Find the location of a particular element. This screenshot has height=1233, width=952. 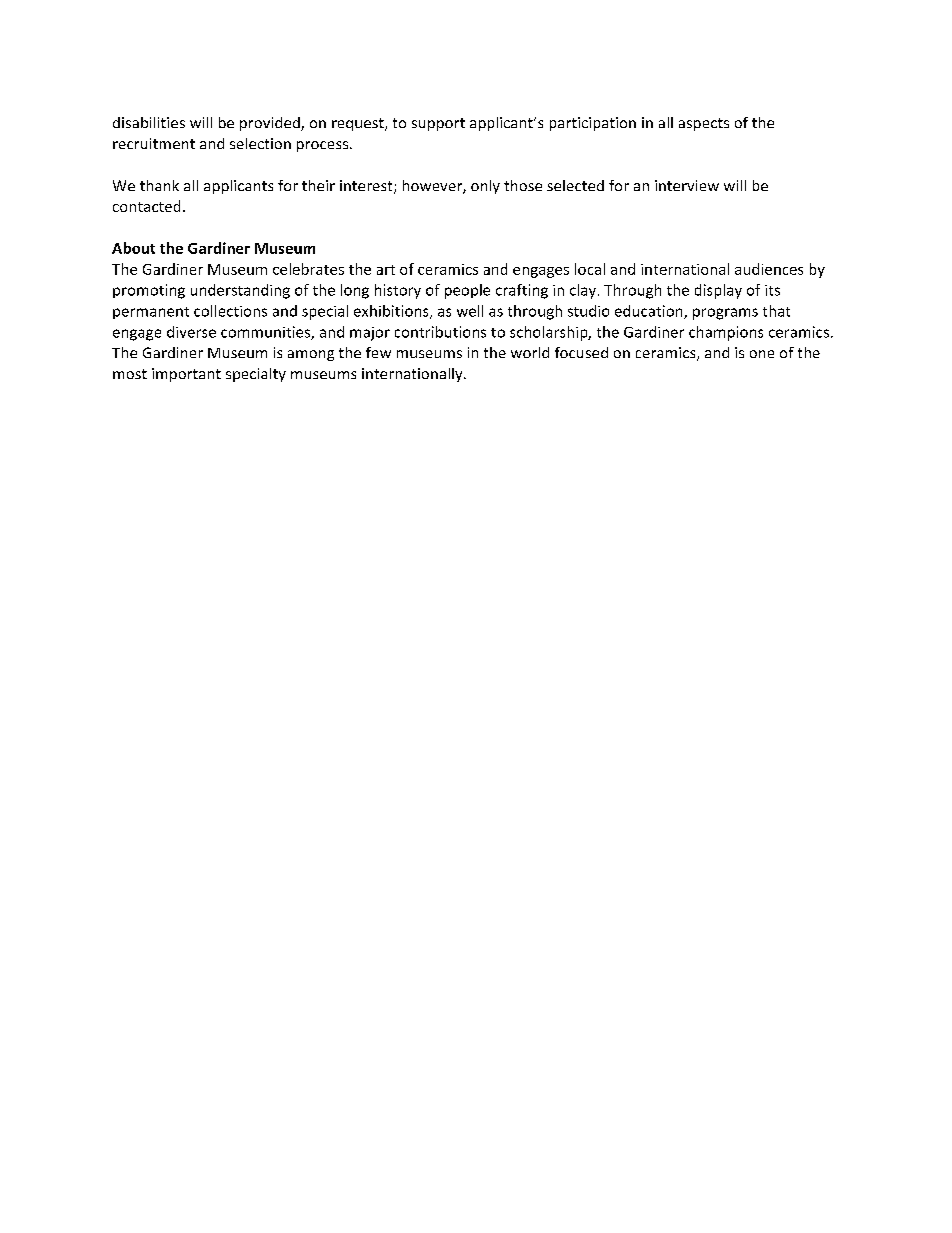

About is located at coordinates (133, 248).
